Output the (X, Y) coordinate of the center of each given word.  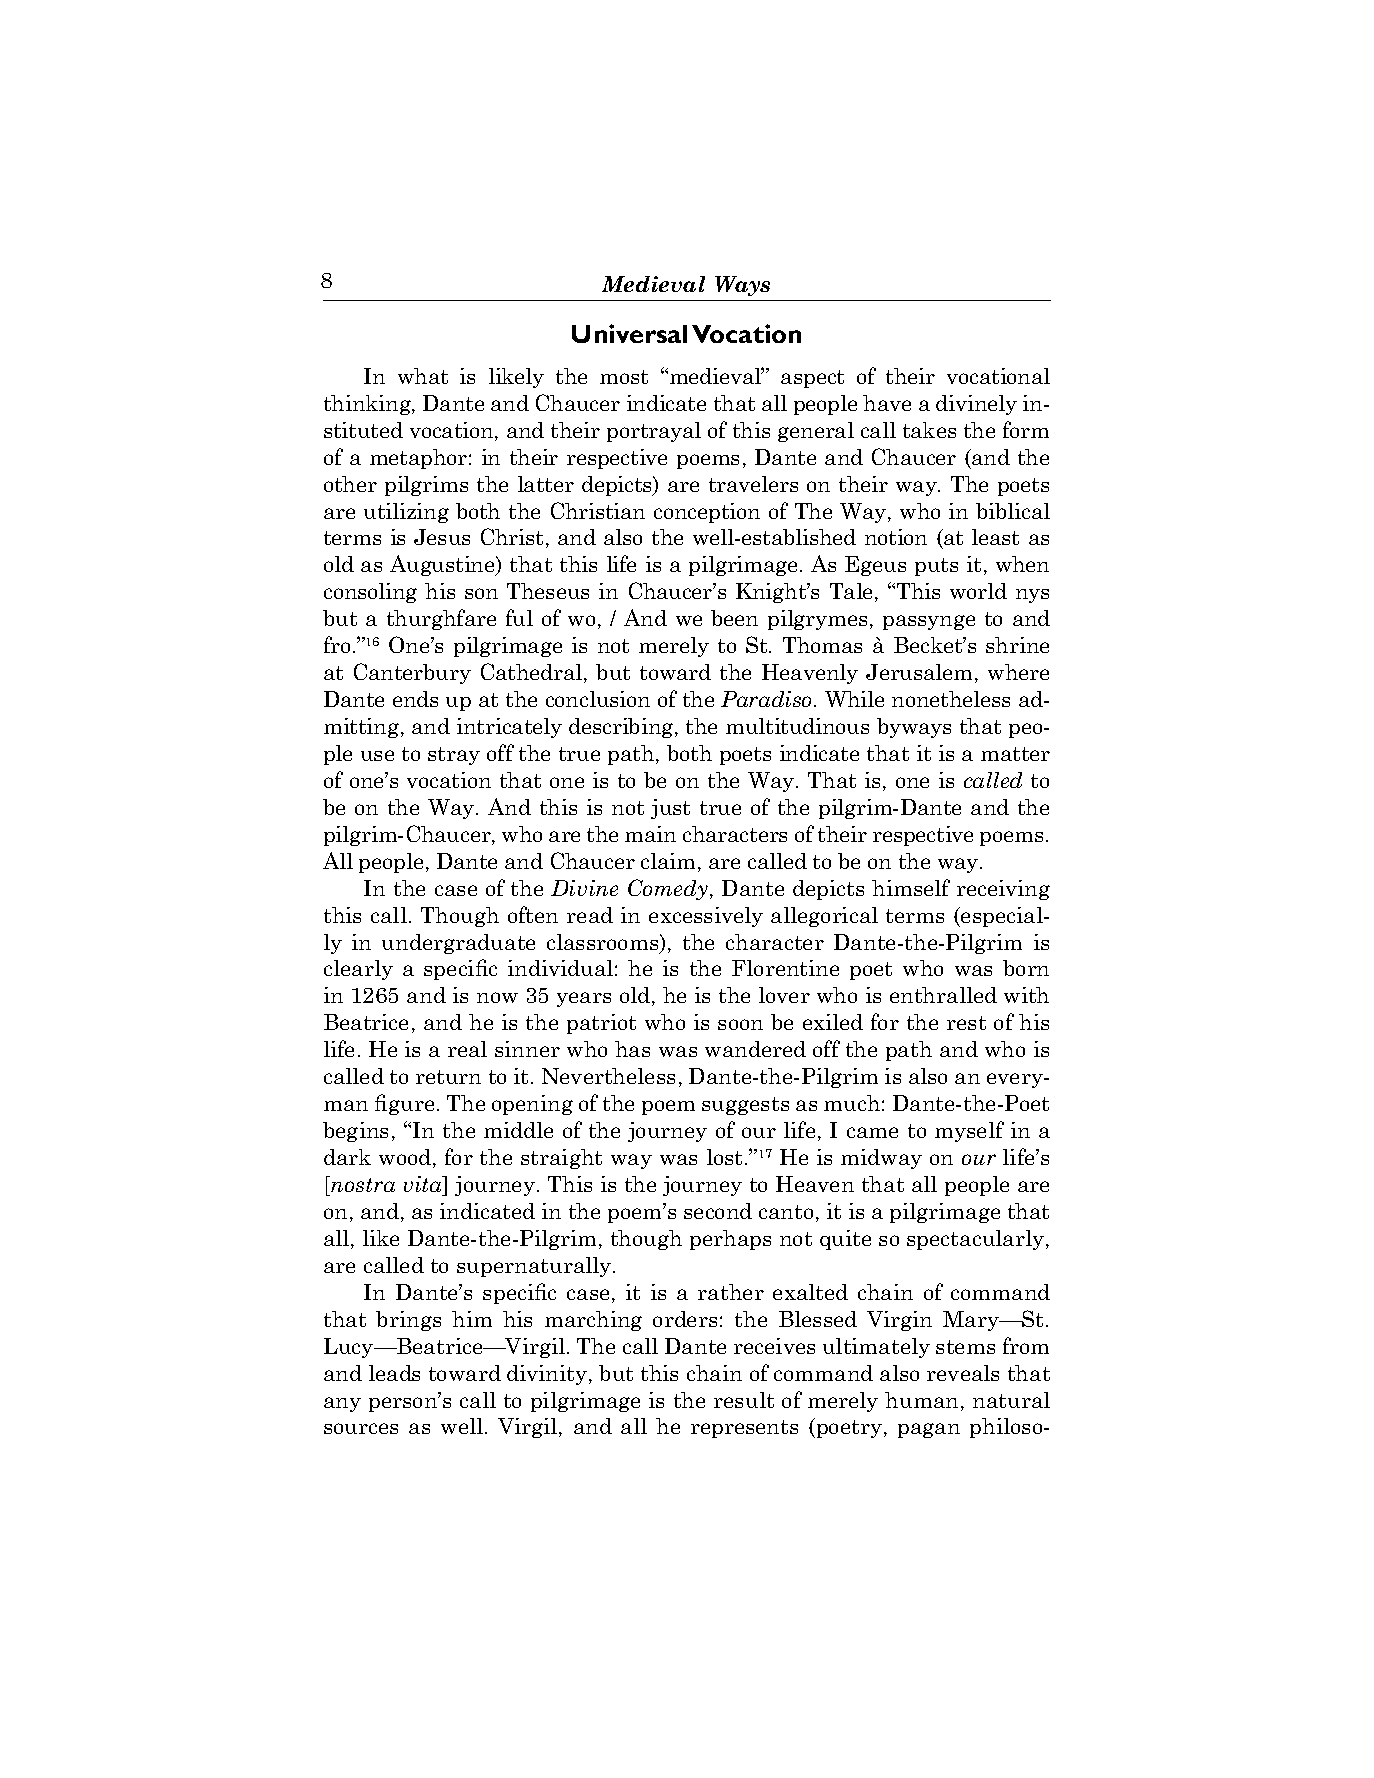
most (624, 377)
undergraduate (458, 944)
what (423, 376)
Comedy (668, 889)
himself (911, 887)
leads (394, 1373)
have (887, 403)
